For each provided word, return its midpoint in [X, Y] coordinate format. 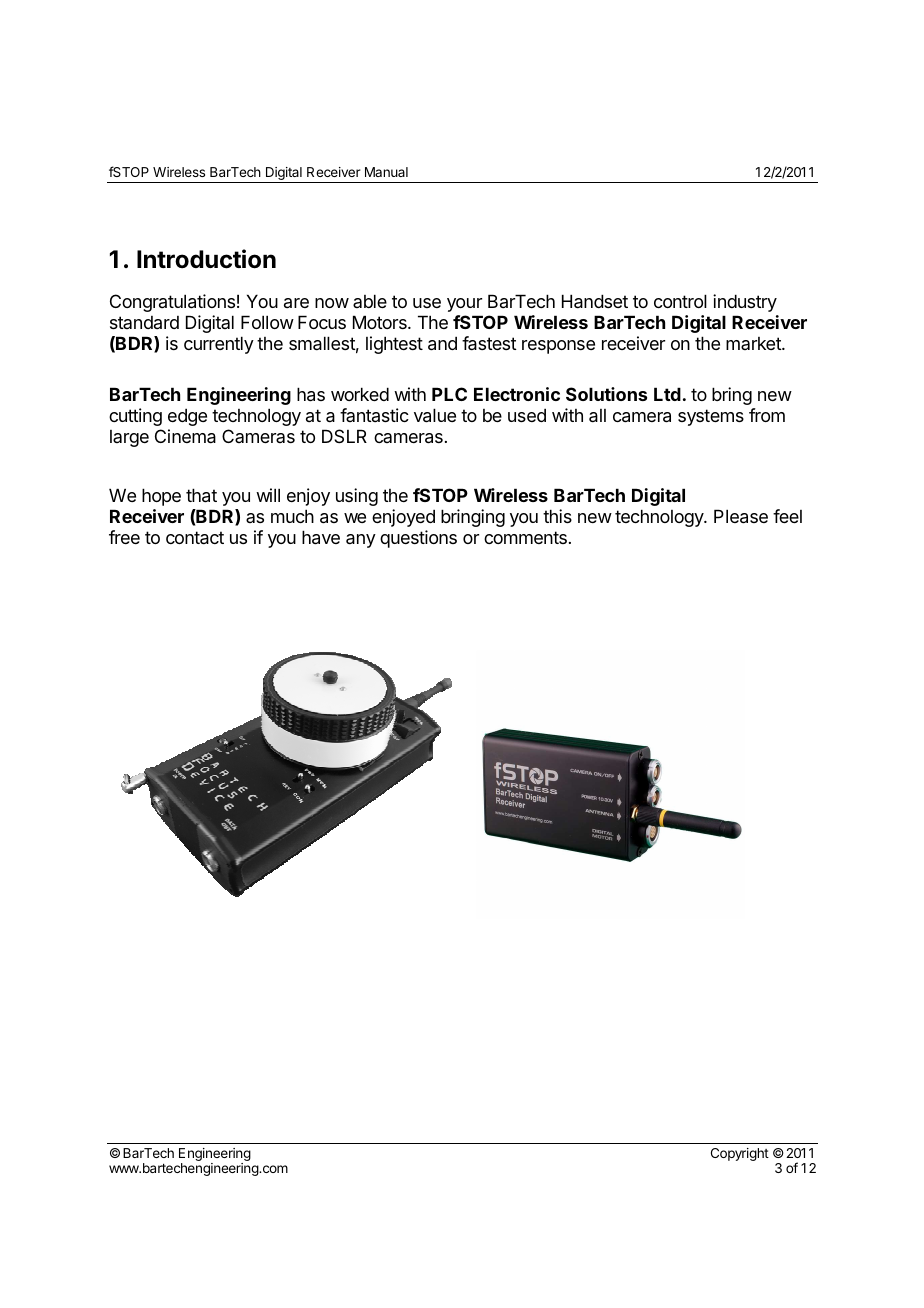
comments [525, 537]
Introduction [206, 259]
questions [418, 539]
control [680, 301]
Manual [386, 172]
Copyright [740, 1154]
